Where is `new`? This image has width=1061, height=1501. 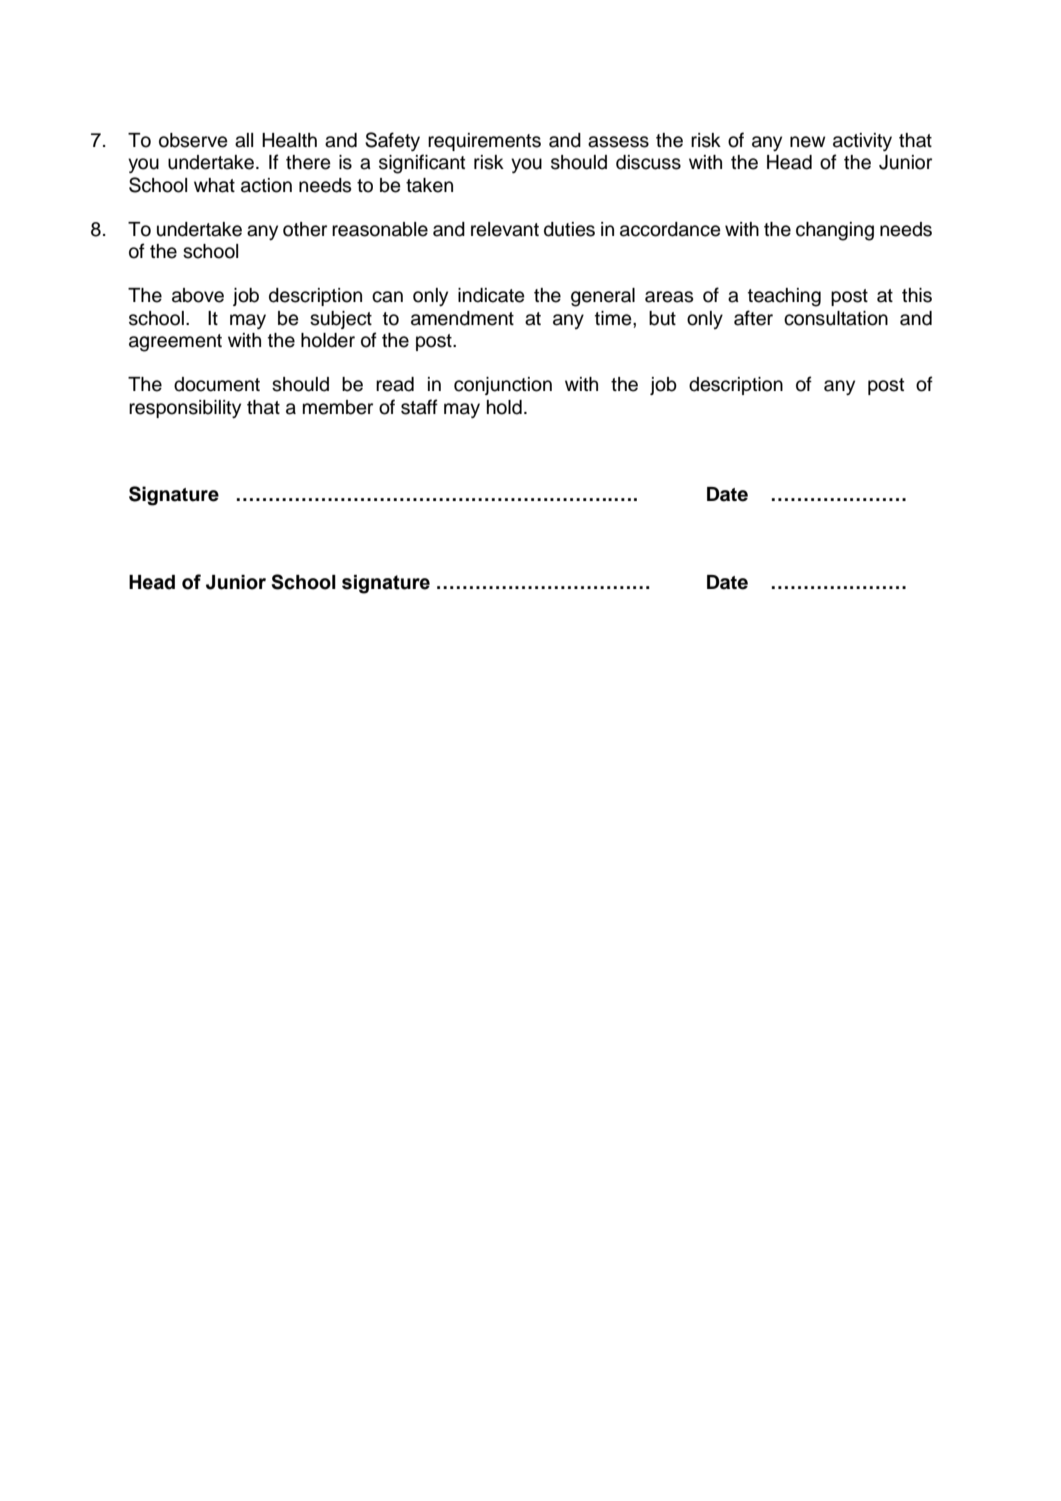
new is located at coordinates (807, 142).
